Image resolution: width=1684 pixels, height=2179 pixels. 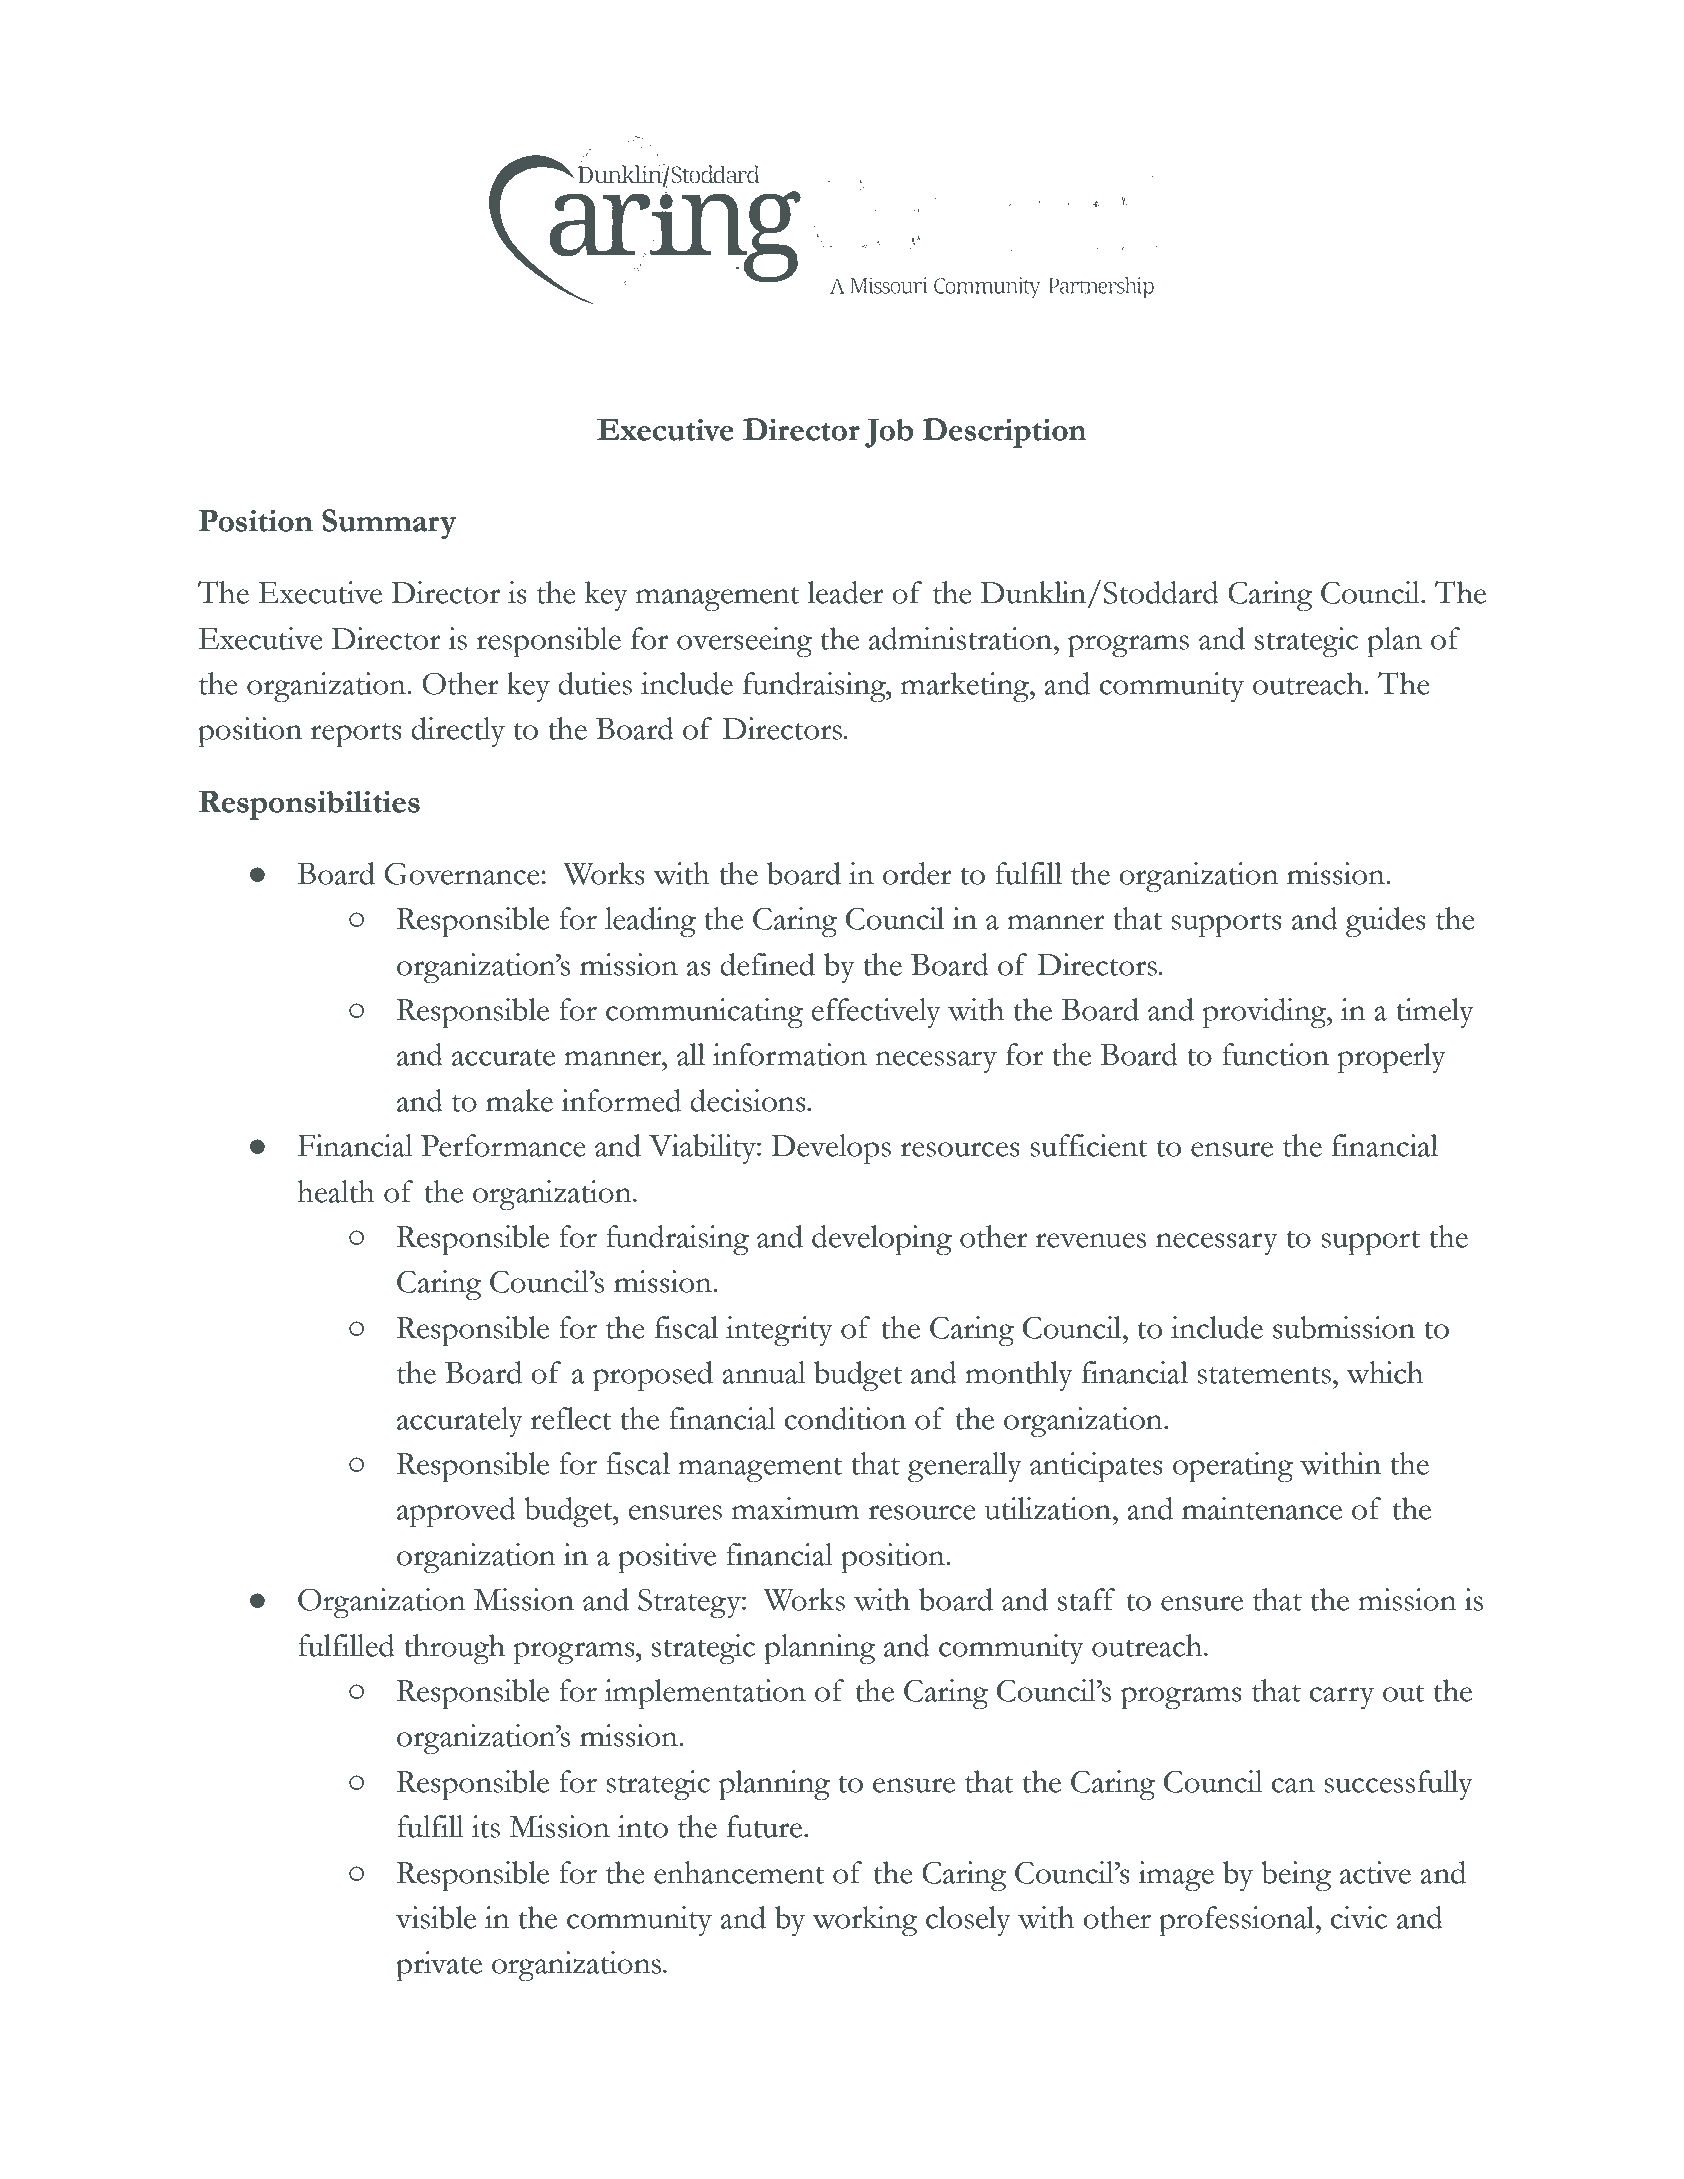 What do you see at coordinates (865, 1921) in the document?
I see `working` at bounding box center [865, 1921].
